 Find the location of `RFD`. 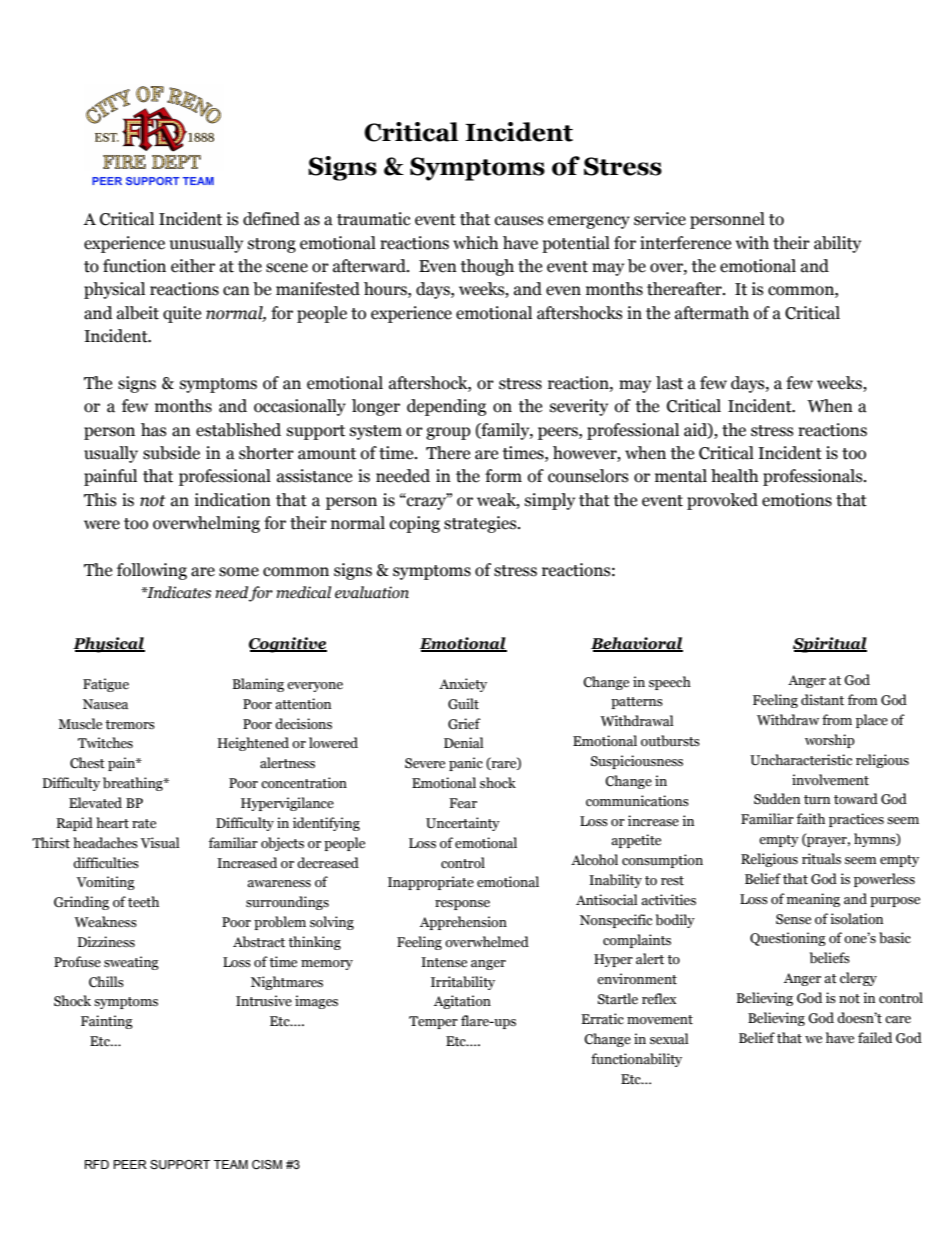

RFD is located at coordinates (97, 1164).
